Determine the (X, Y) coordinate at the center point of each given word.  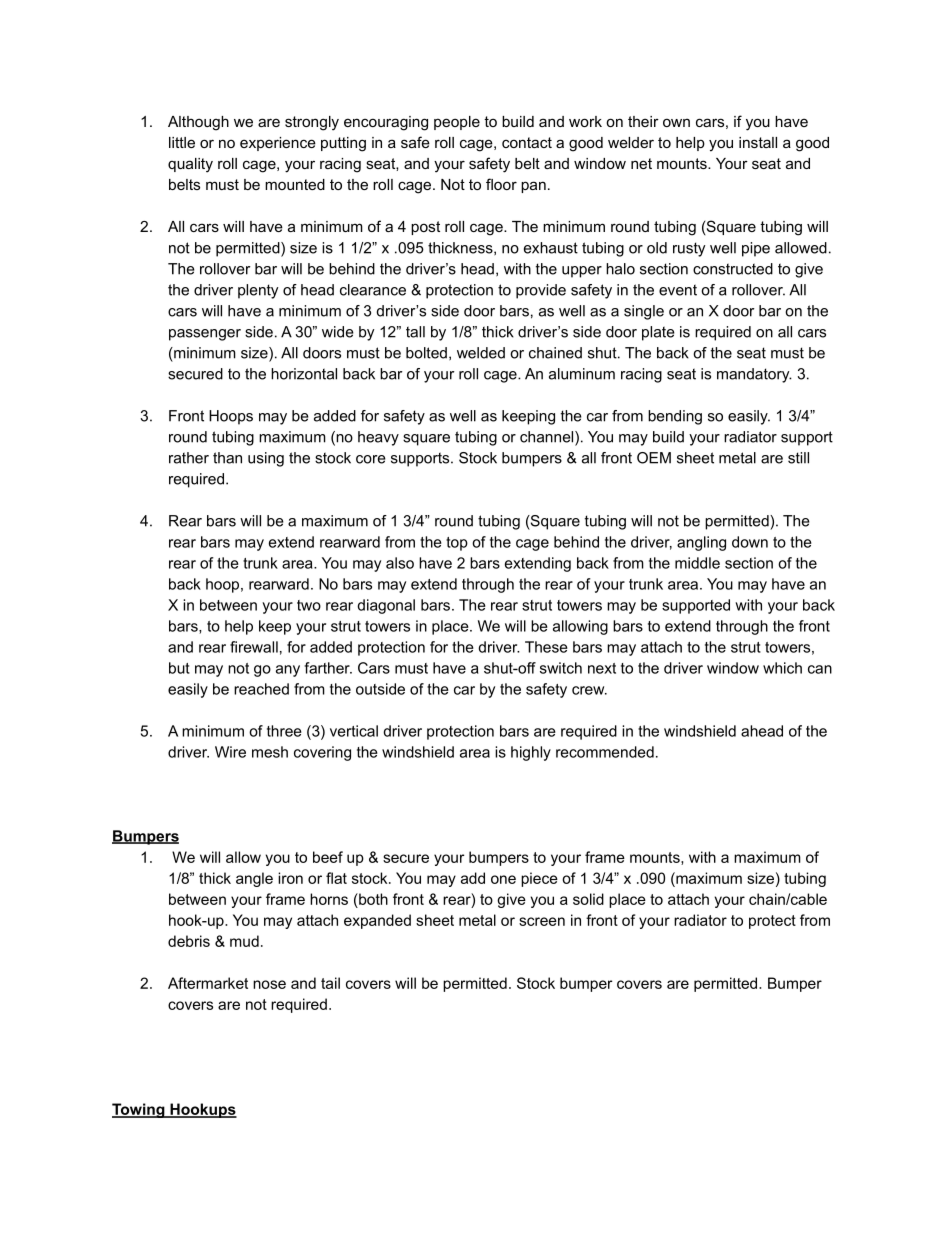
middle (697, 563)
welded (481, 353)
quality (190, 165)
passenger (205, 335)
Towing (139, 1110)
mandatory (754, 375)
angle (254, 879)
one (503, 879)
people (457, 123)
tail (330, 983)
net (641, 163)
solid (588, 899)
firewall (254, 647)
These (546, 647)
